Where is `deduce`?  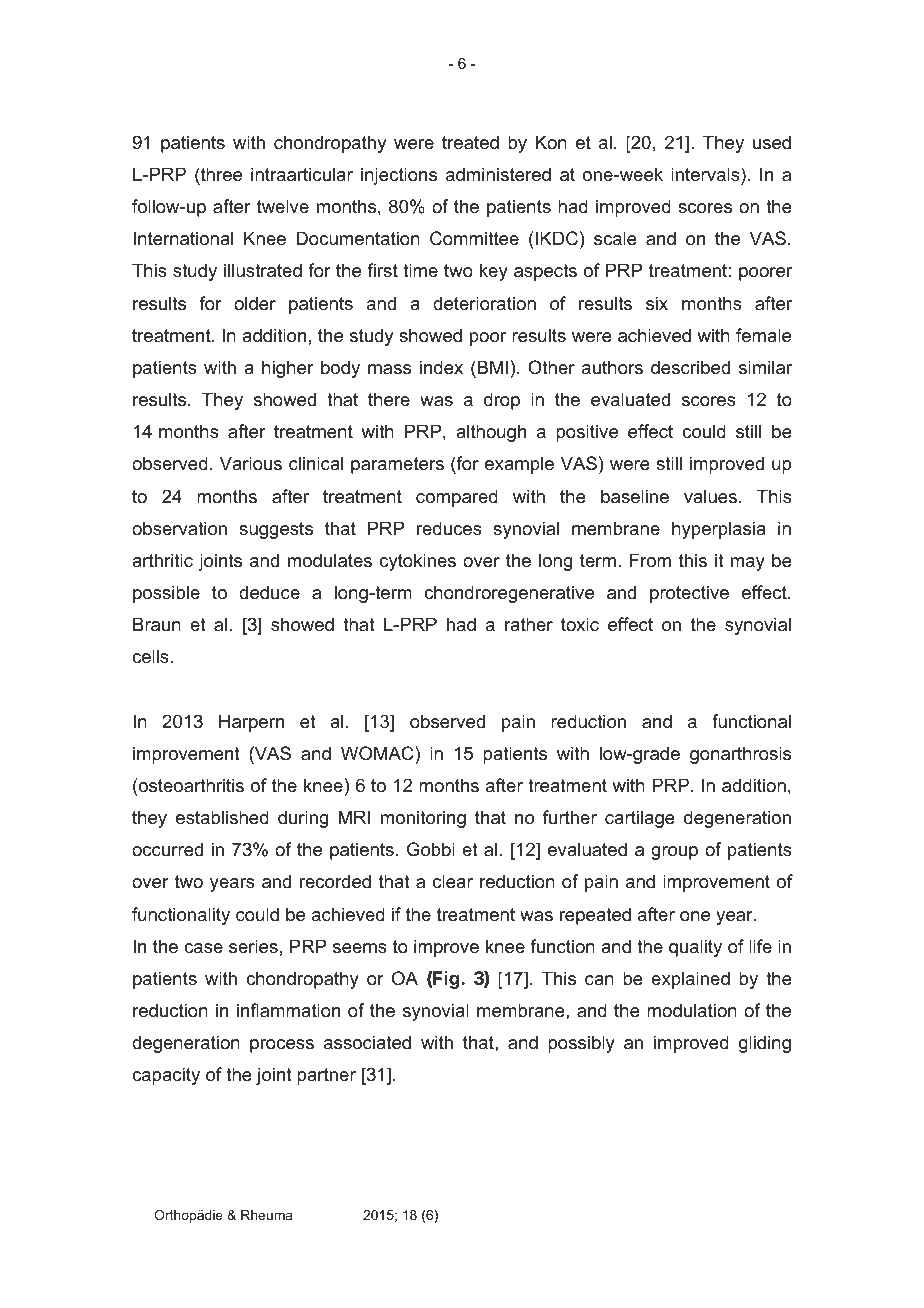
deduce is located at coordinates (269, 592).
